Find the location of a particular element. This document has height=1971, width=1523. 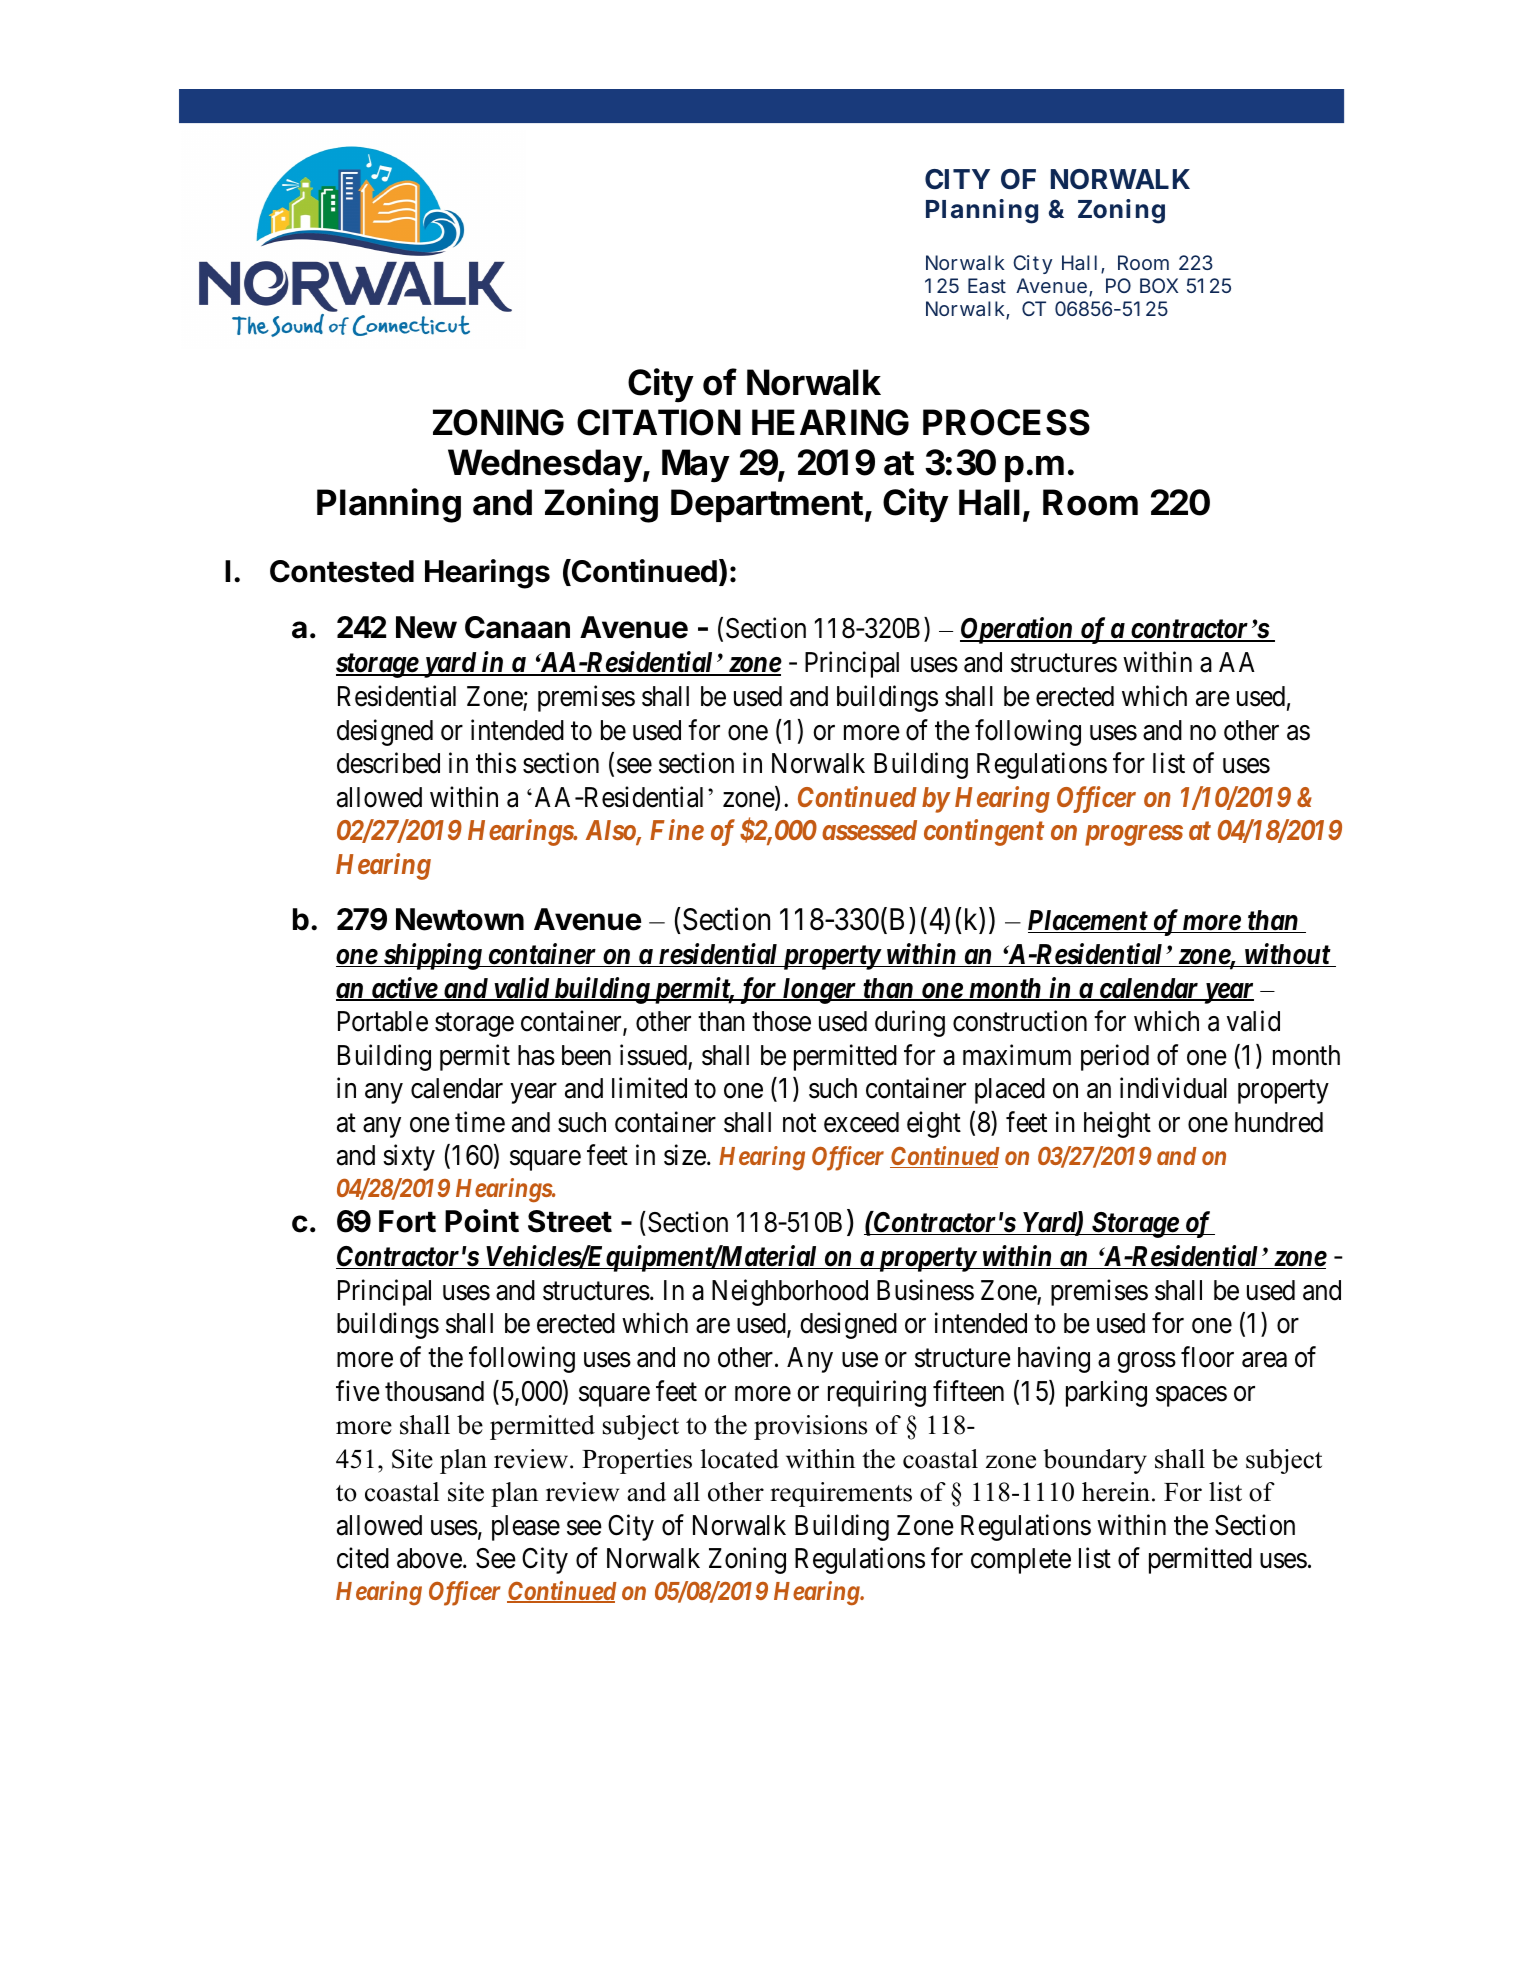

above is located at coordinates (429, 1558).
